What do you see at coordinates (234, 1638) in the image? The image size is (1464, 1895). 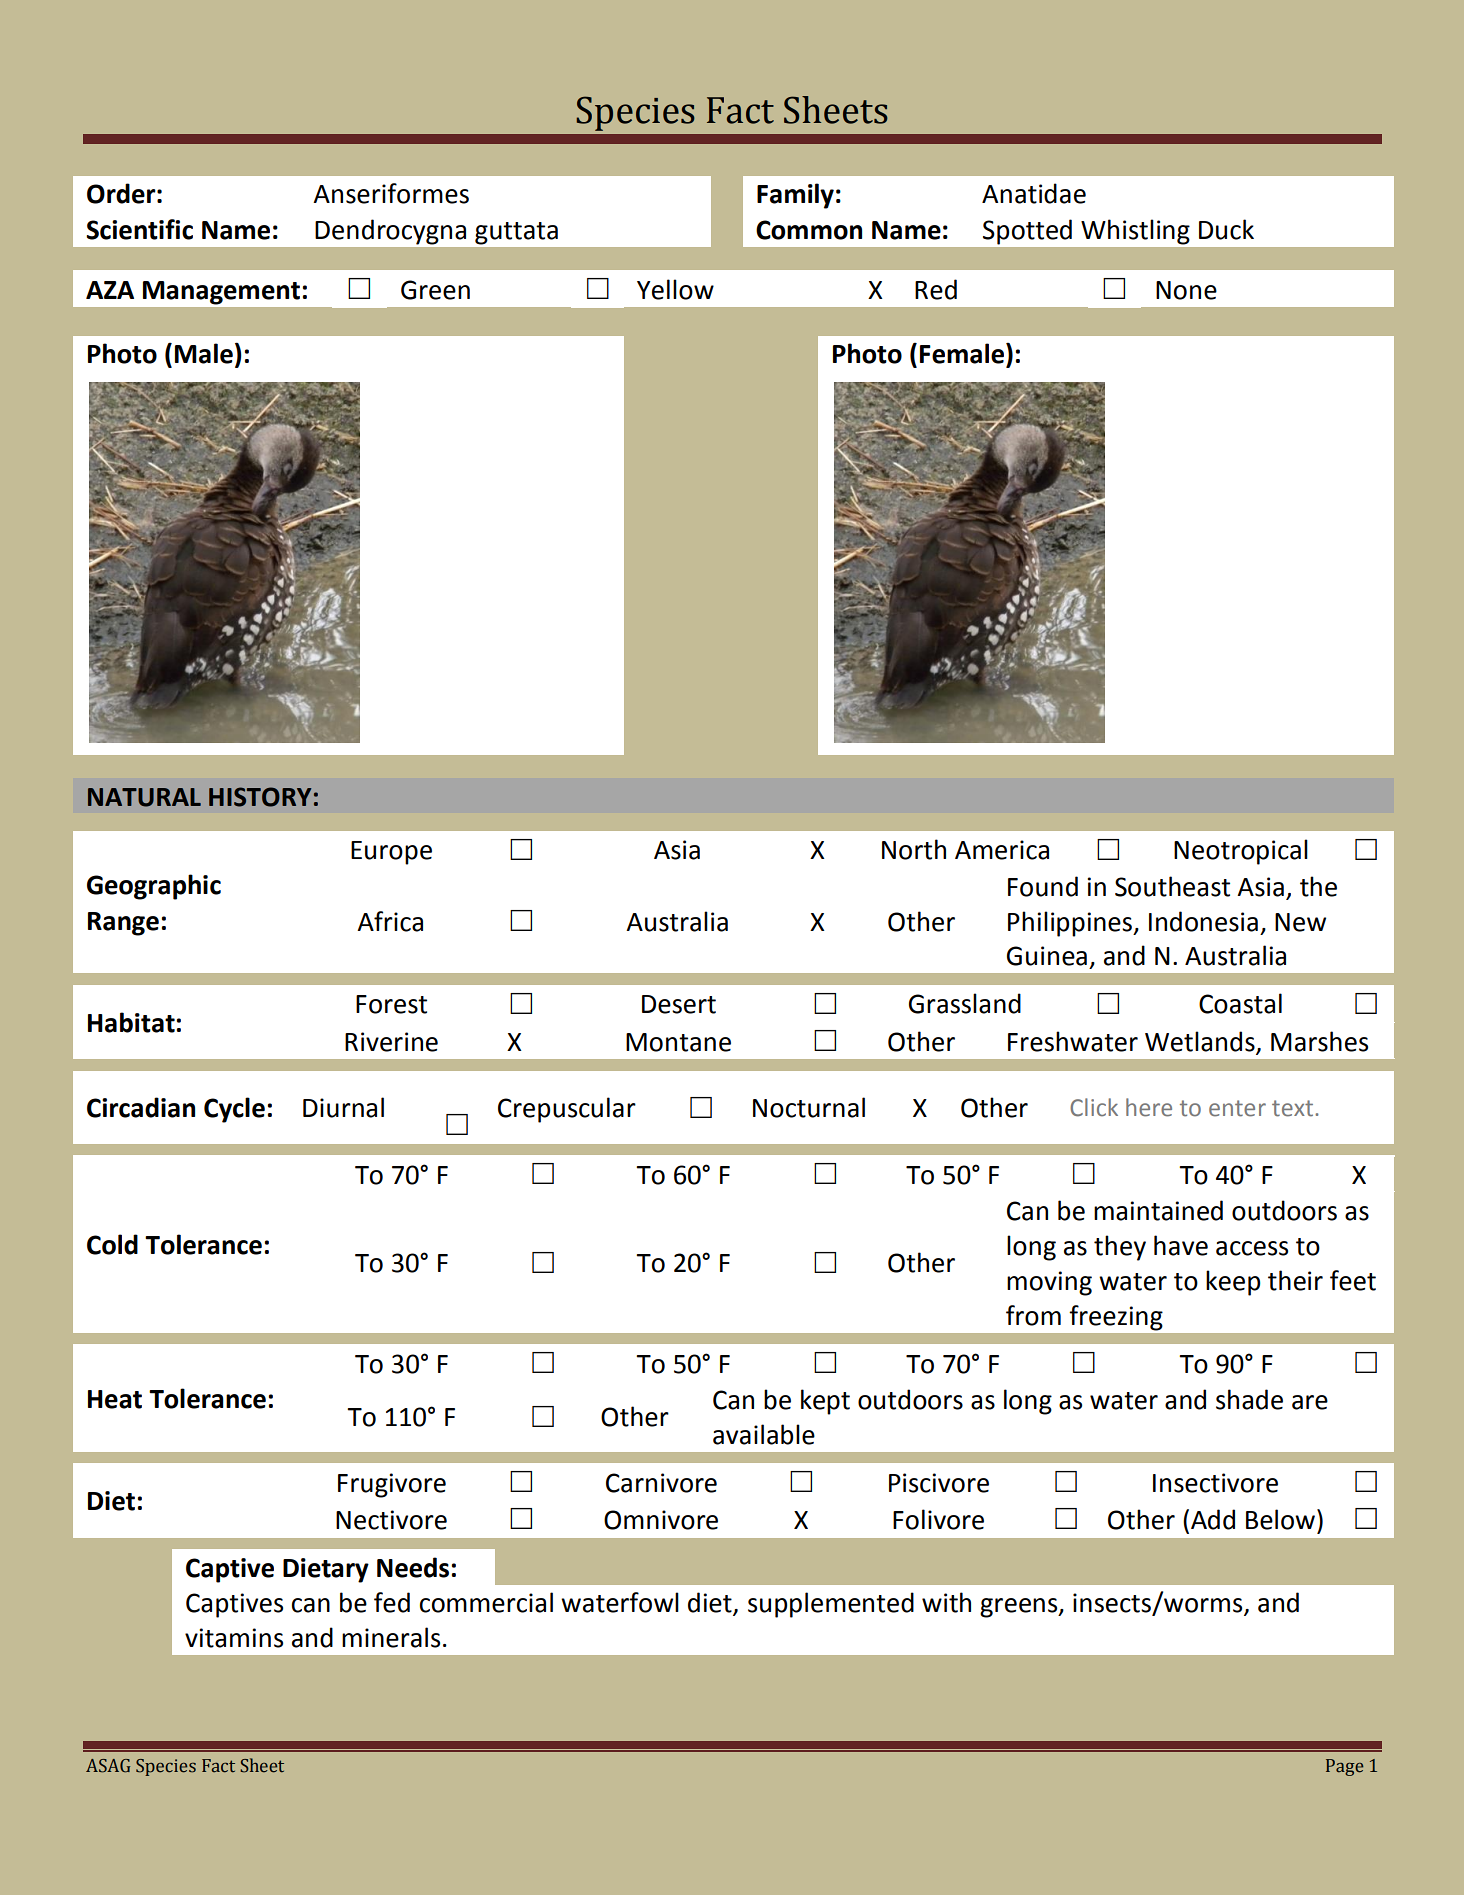 I see `vitamins` at bounding box center [234, 1638].
